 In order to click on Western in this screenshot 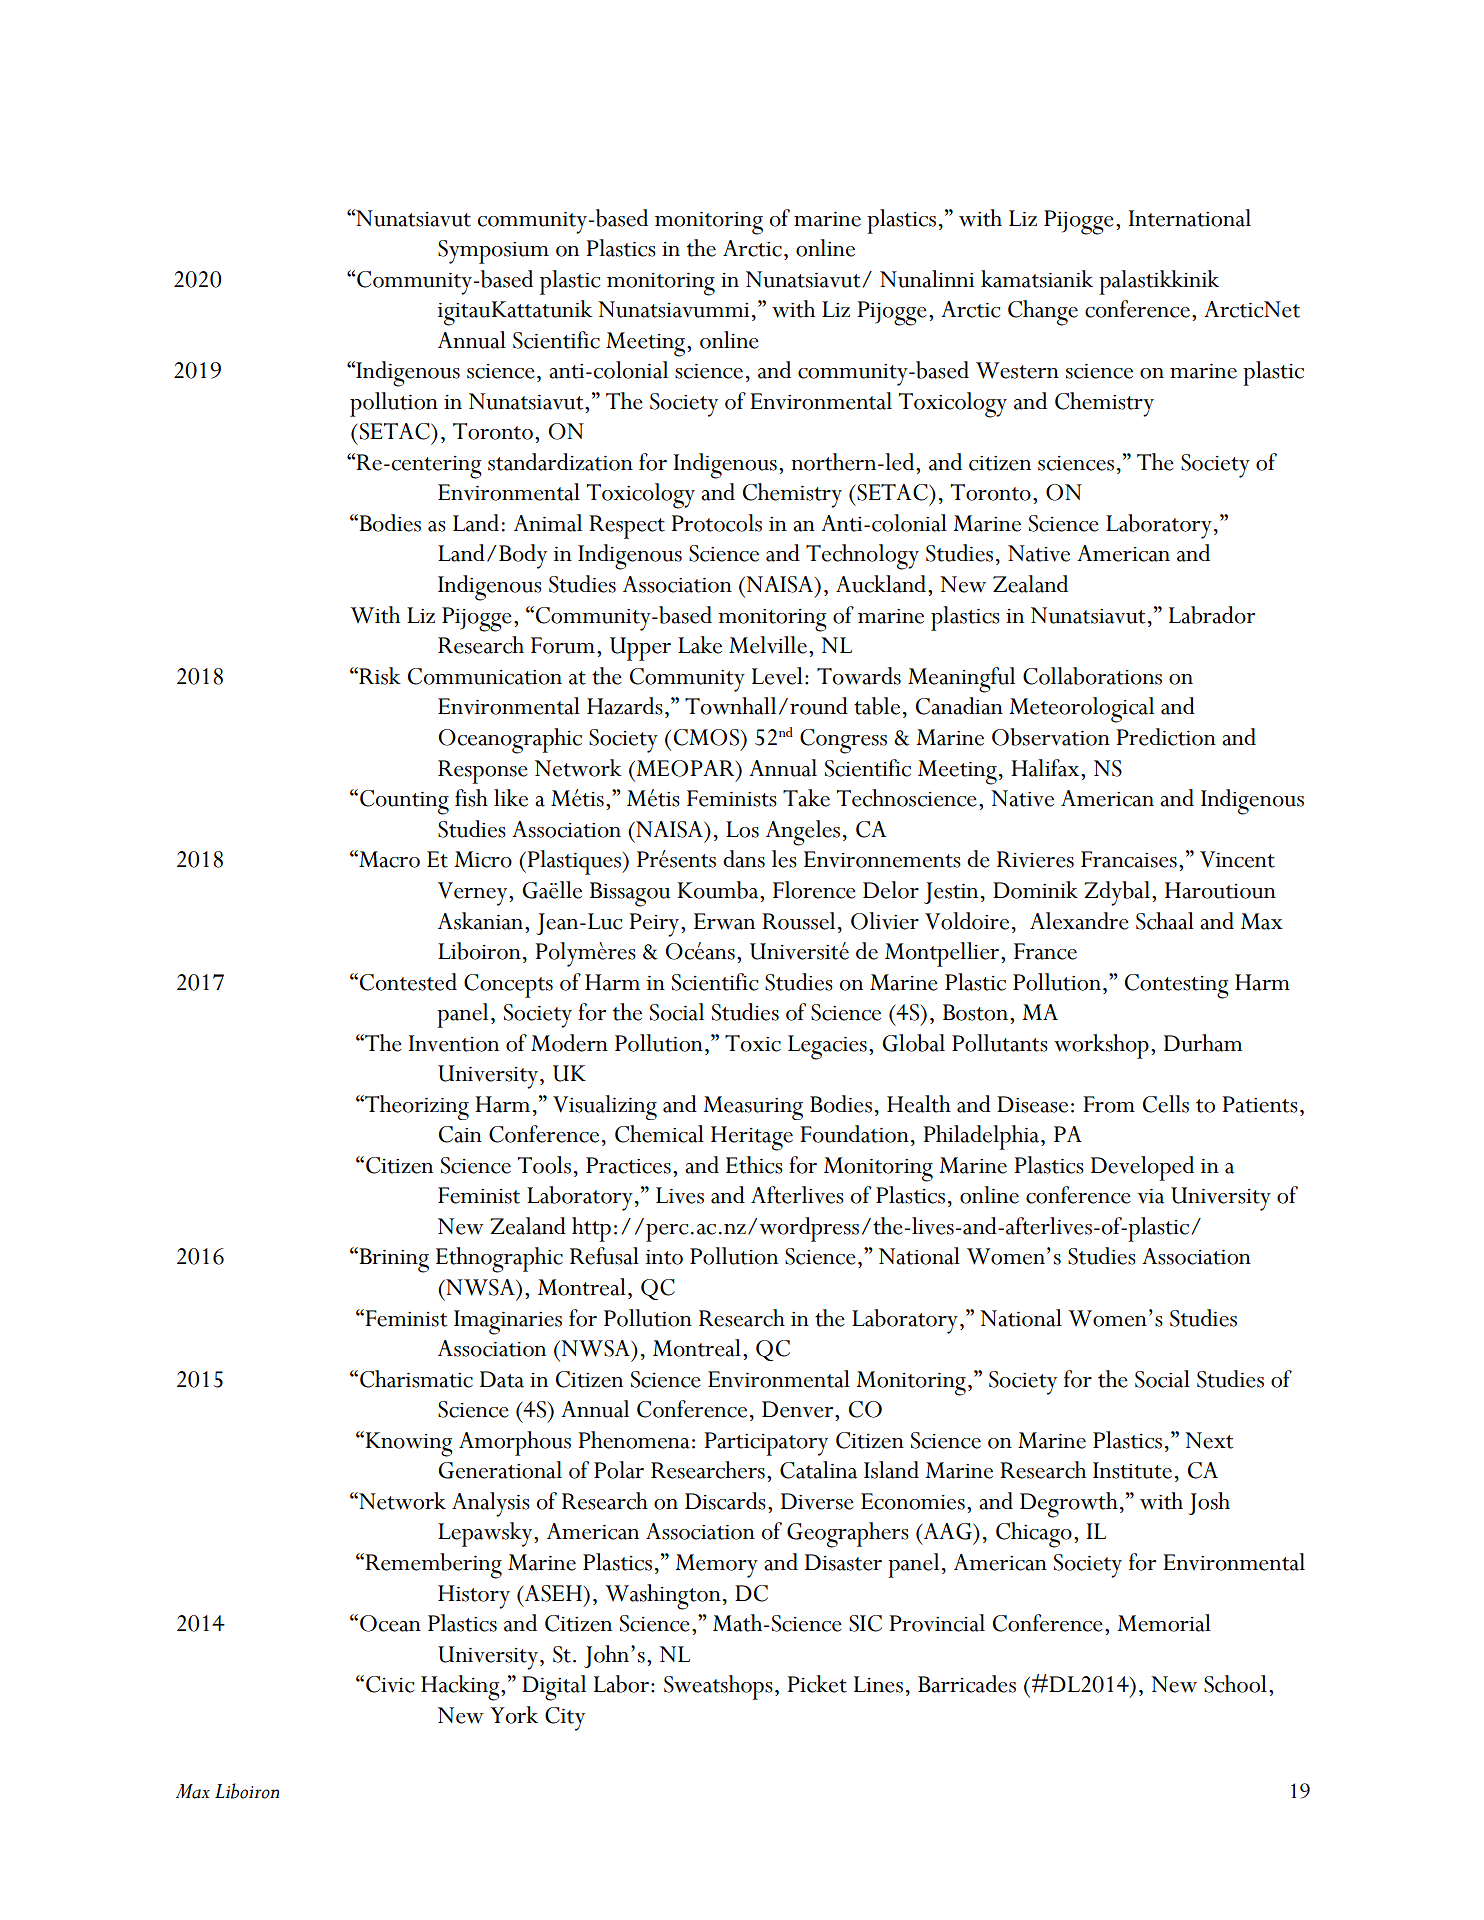, I will do `click(1017, 370)`.
